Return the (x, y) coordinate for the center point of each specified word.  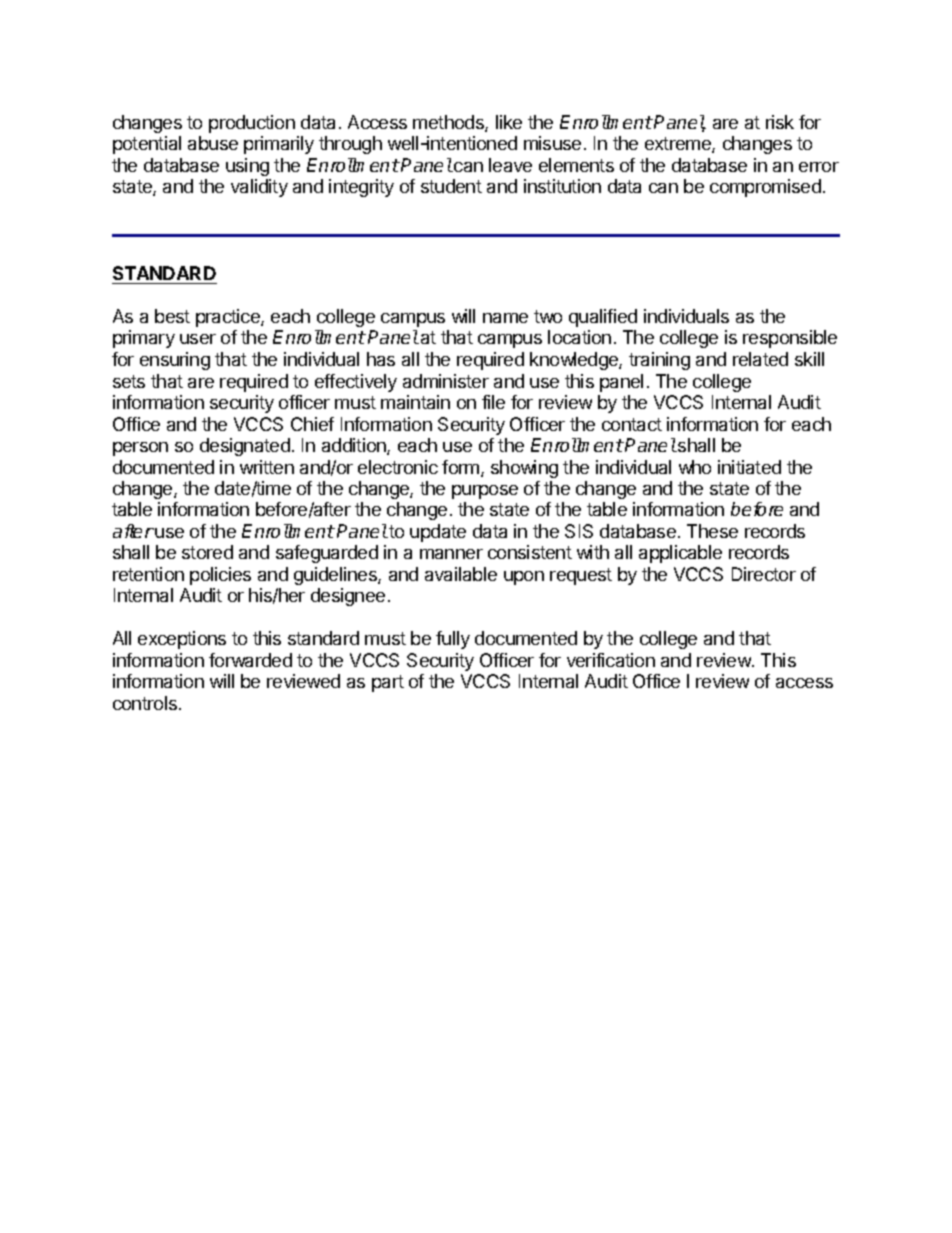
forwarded (250, 660)
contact (632, 424)
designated (245, 447)
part (388, 683)
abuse (213, 143)
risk (780, 122)
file (493, 402)
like (509, 122)
